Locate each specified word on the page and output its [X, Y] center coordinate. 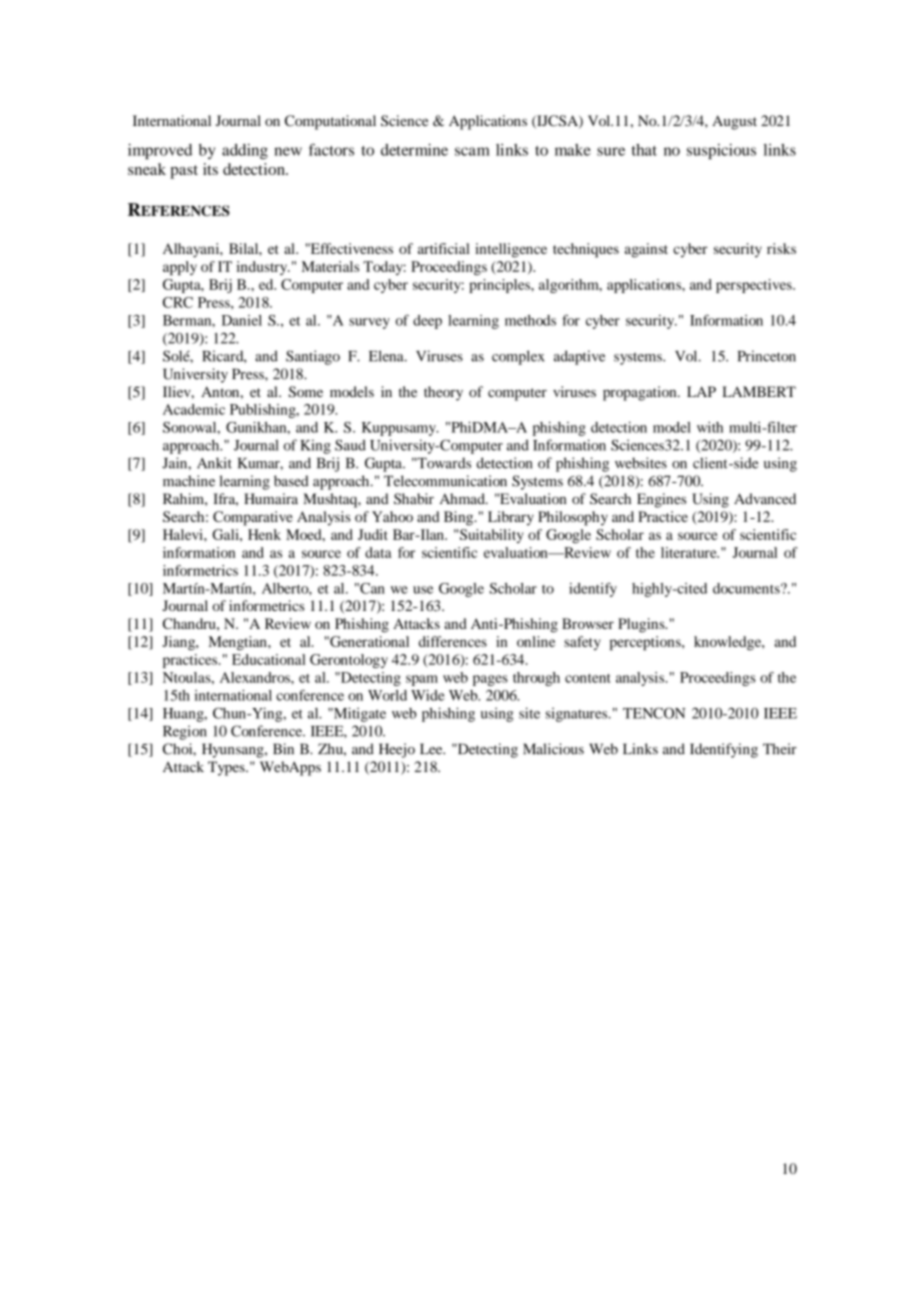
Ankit [214, 463]
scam [472, 151]
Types [227, 768]
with [710, 427]
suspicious [721, 151]
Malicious [553, 749]
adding [245, 151]
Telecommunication [445, 481]
